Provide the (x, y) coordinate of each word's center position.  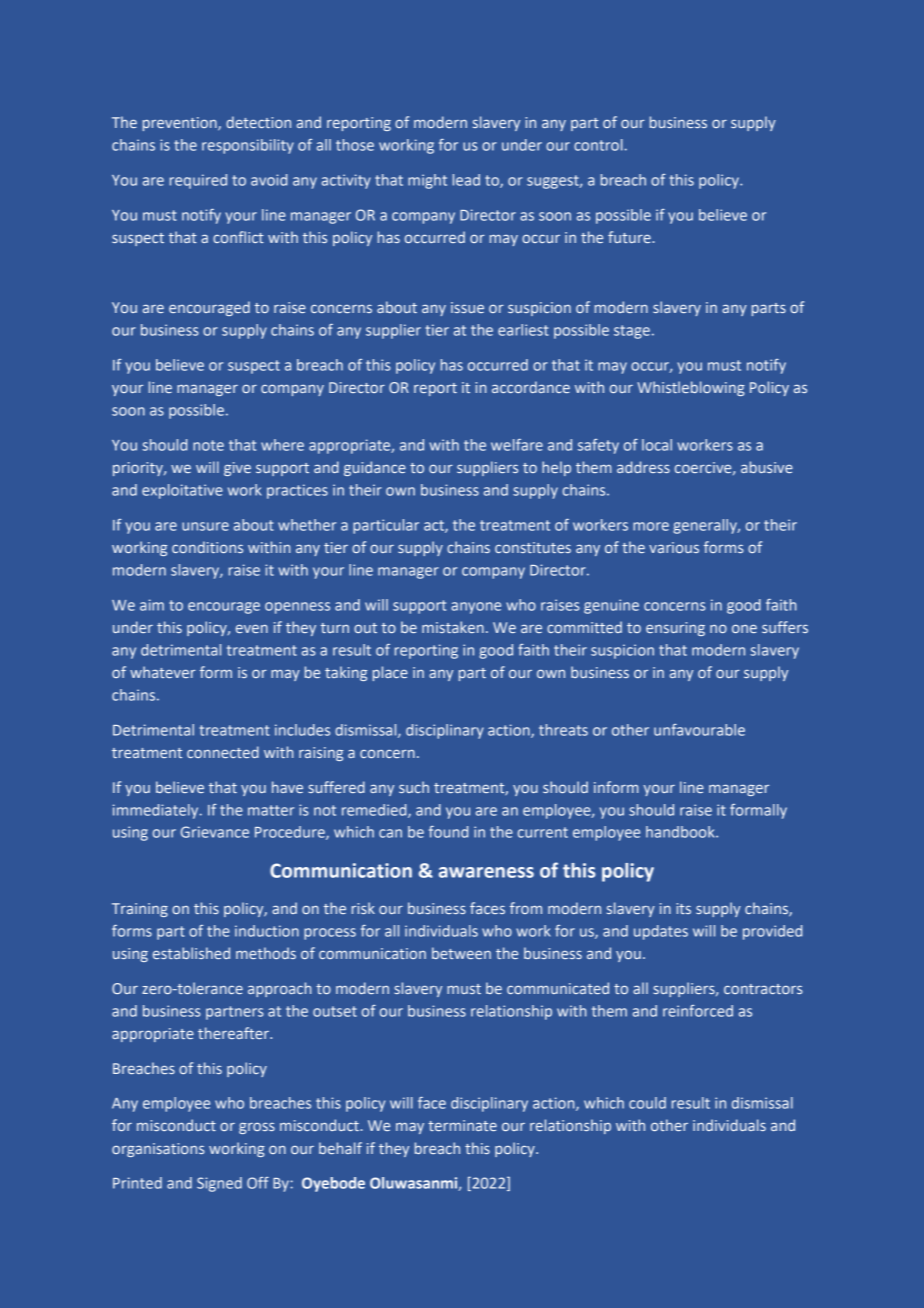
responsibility (248, 146)
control (598, 145)
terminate (462, 1125)
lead (466, 180)
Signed (219, 1184)
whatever (163, 672)
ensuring (675, 629)
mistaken (453, 627)
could (647, 1103)
